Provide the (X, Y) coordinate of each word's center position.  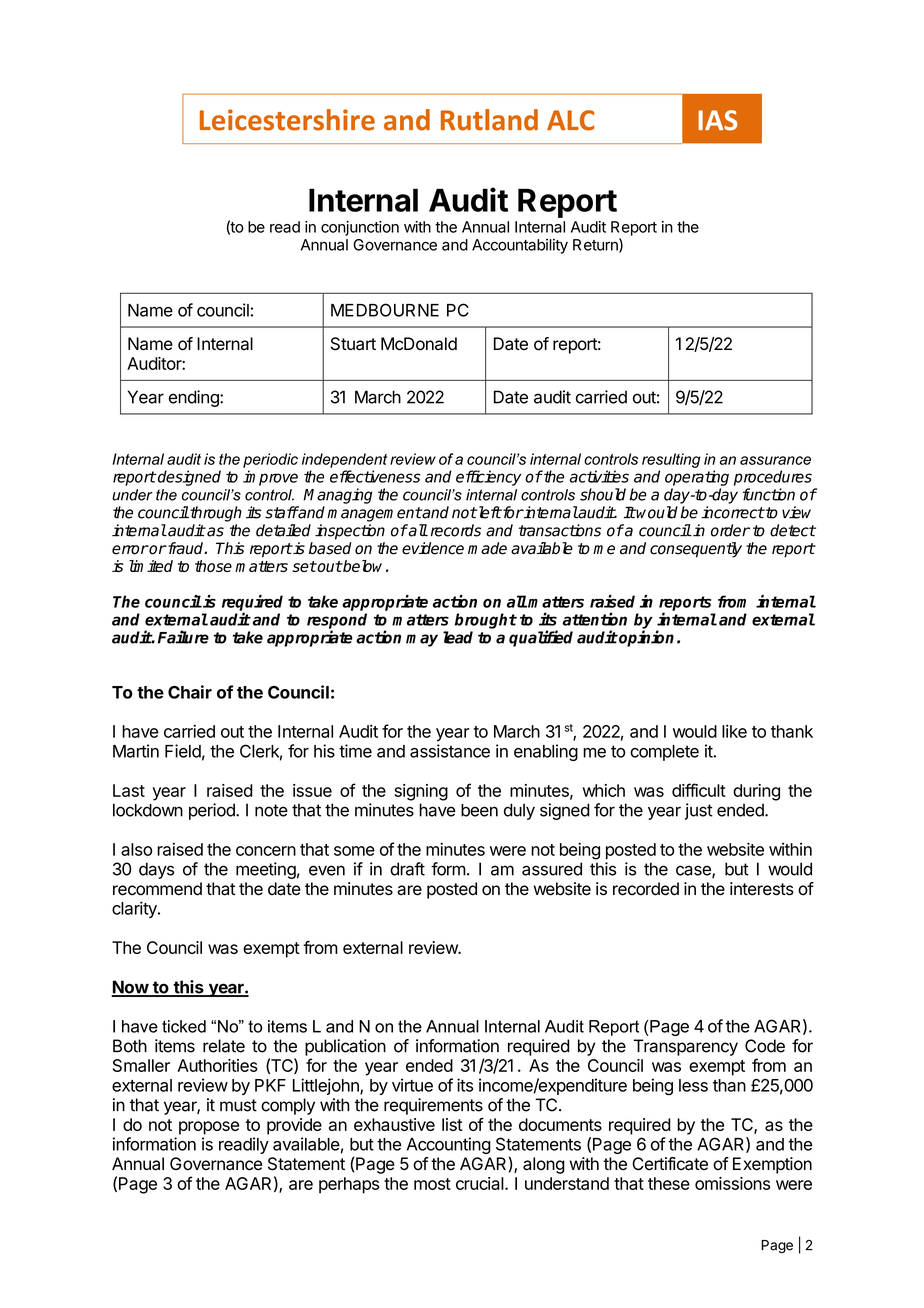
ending (195, 398)
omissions (732, 1183)
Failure (183, 637)
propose (209, 1128)
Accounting (449, 1145)
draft (407, 869)
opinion (645, 638)
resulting (671, 460)
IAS (718, 120)
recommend (157, 889)
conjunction (360, 228)
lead (458, 637)
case (694, 871)
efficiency (488, 478)
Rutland (489, 120)
